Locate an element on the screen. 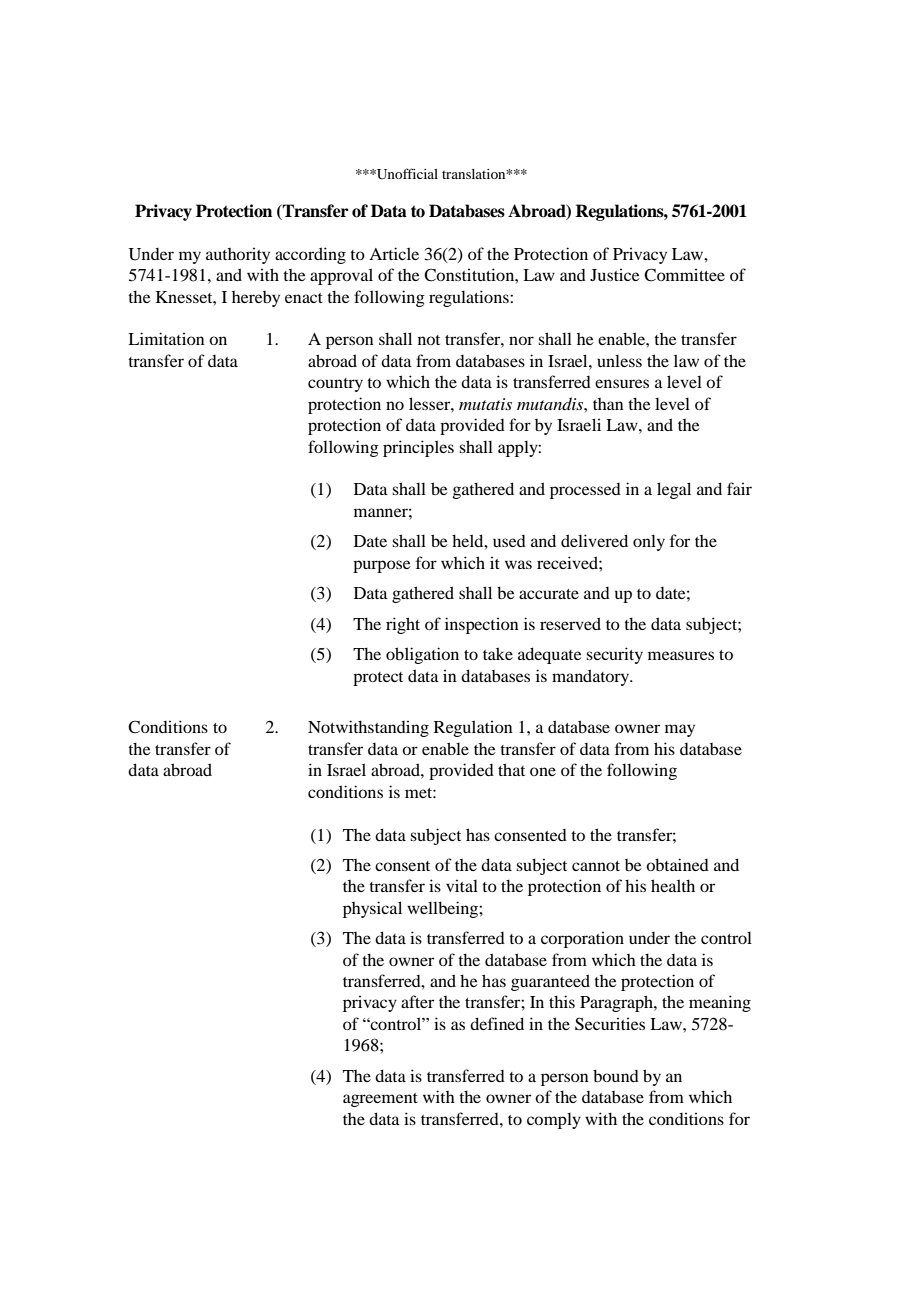  authority is located at coordinates (238, 255).
